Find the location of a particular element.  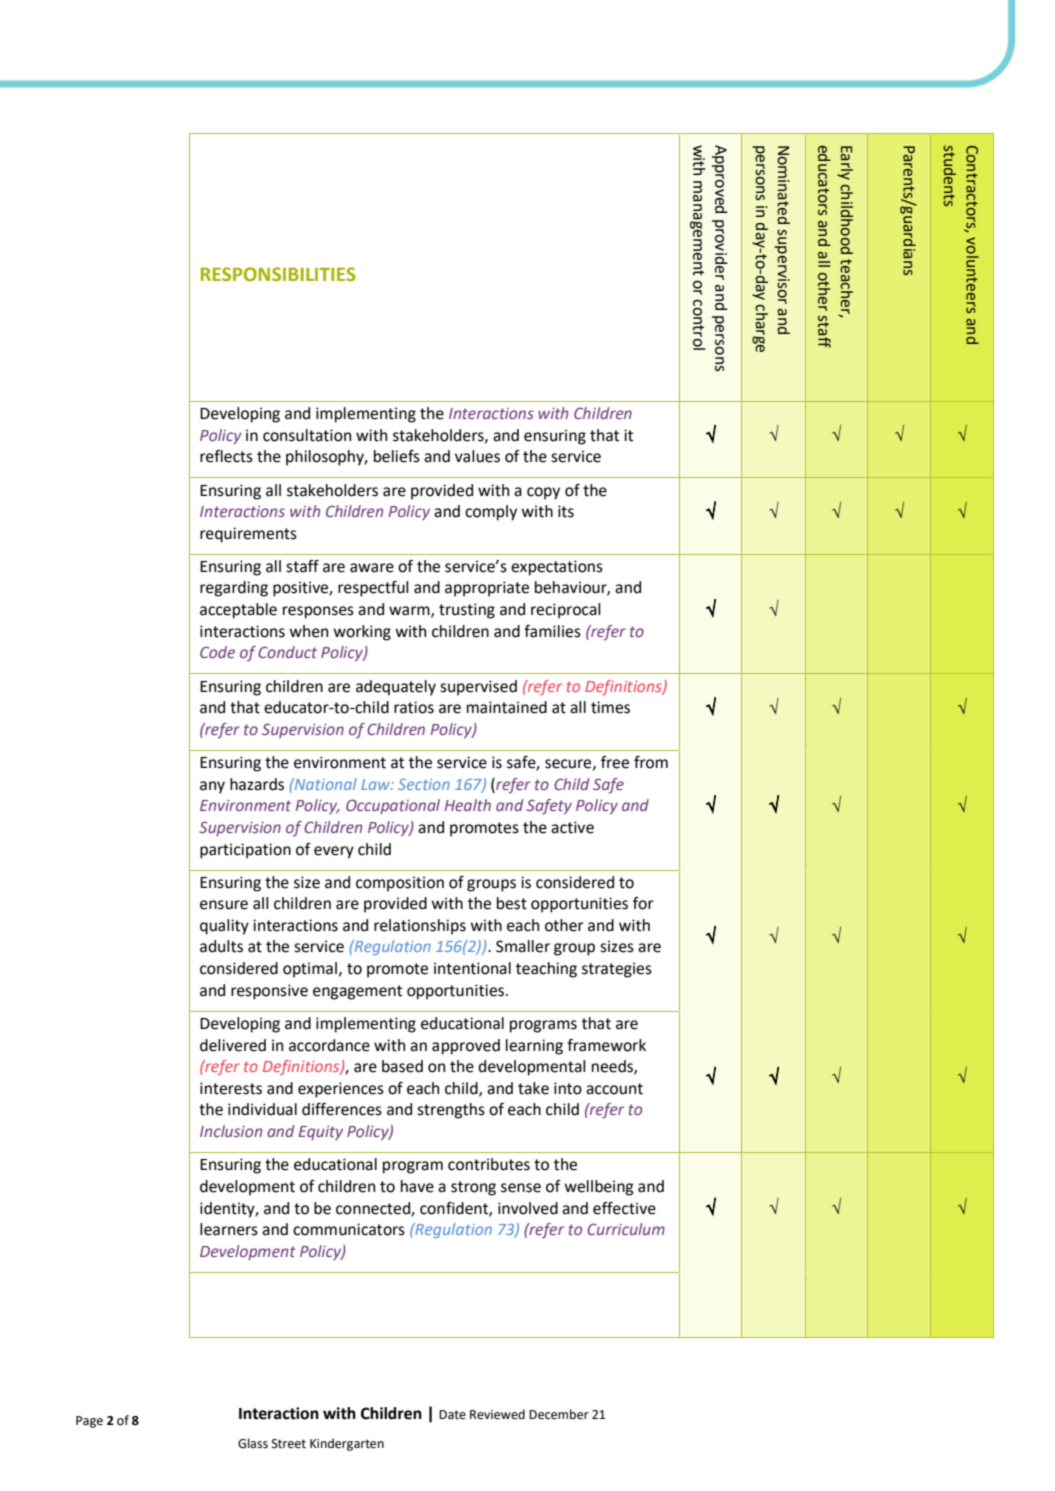

Code is located at coordinates (217, 652).
